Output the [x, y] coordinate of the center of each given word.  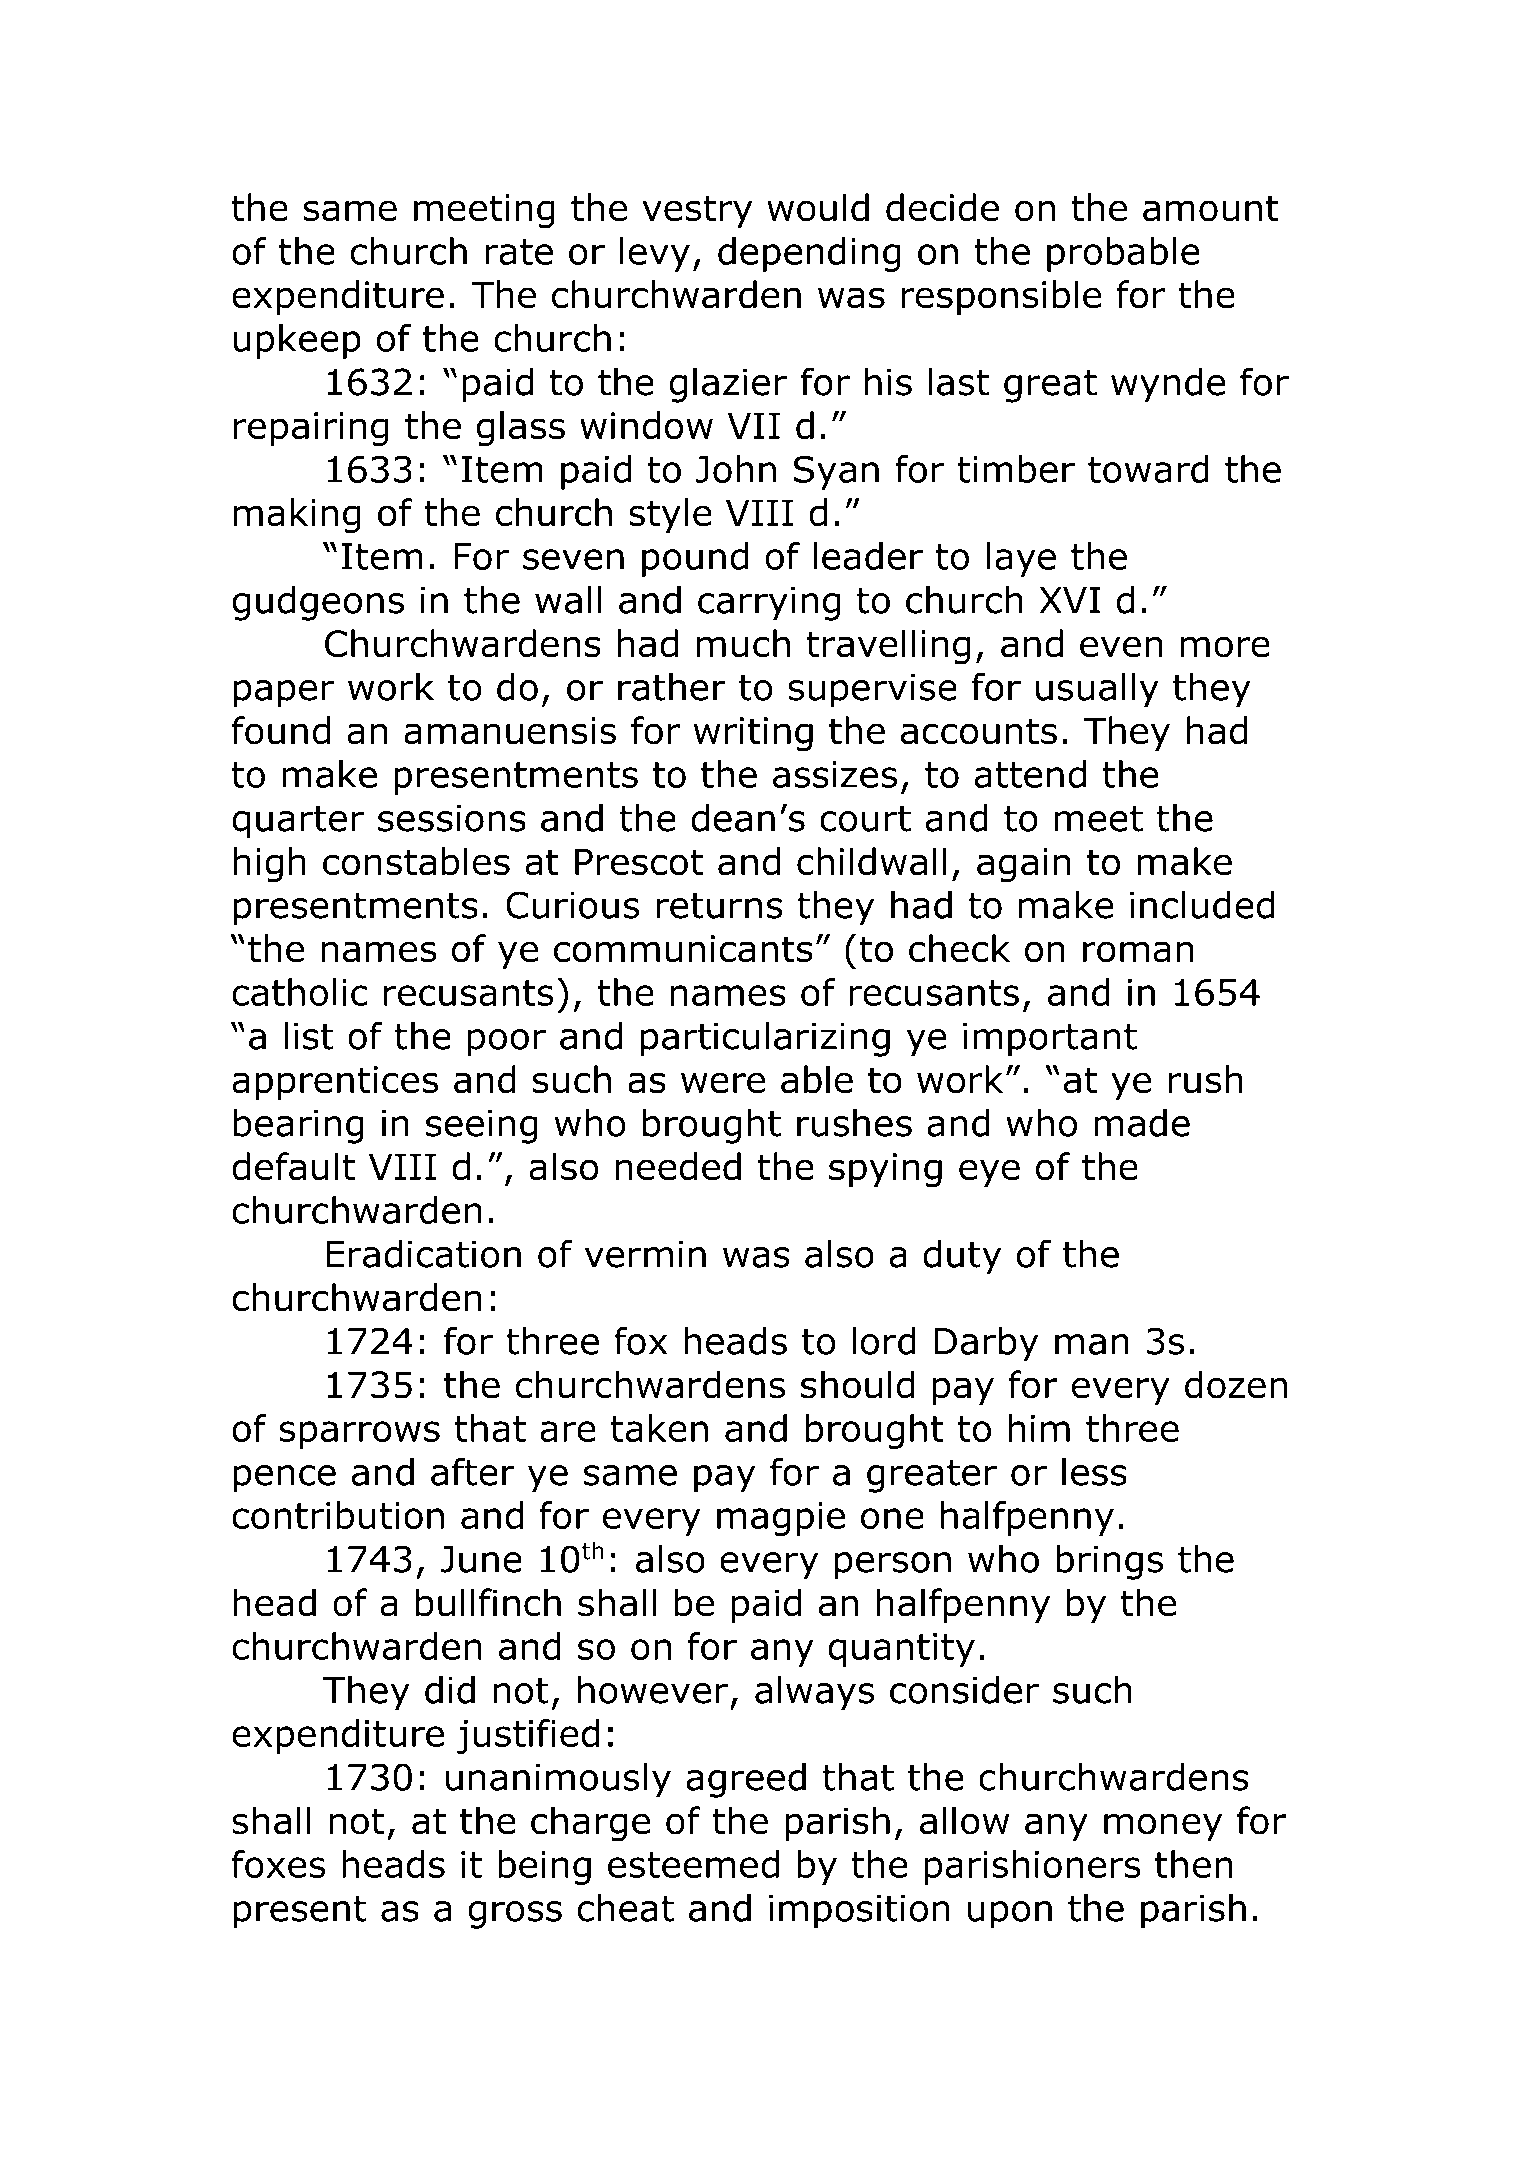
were [723, 1083]
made [1142, 1123]
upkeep [297, 341]
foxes [278, 1864]
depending [809, 254]
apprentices [335, 1083]
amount [1211, 208]
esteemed [693, 1864]
